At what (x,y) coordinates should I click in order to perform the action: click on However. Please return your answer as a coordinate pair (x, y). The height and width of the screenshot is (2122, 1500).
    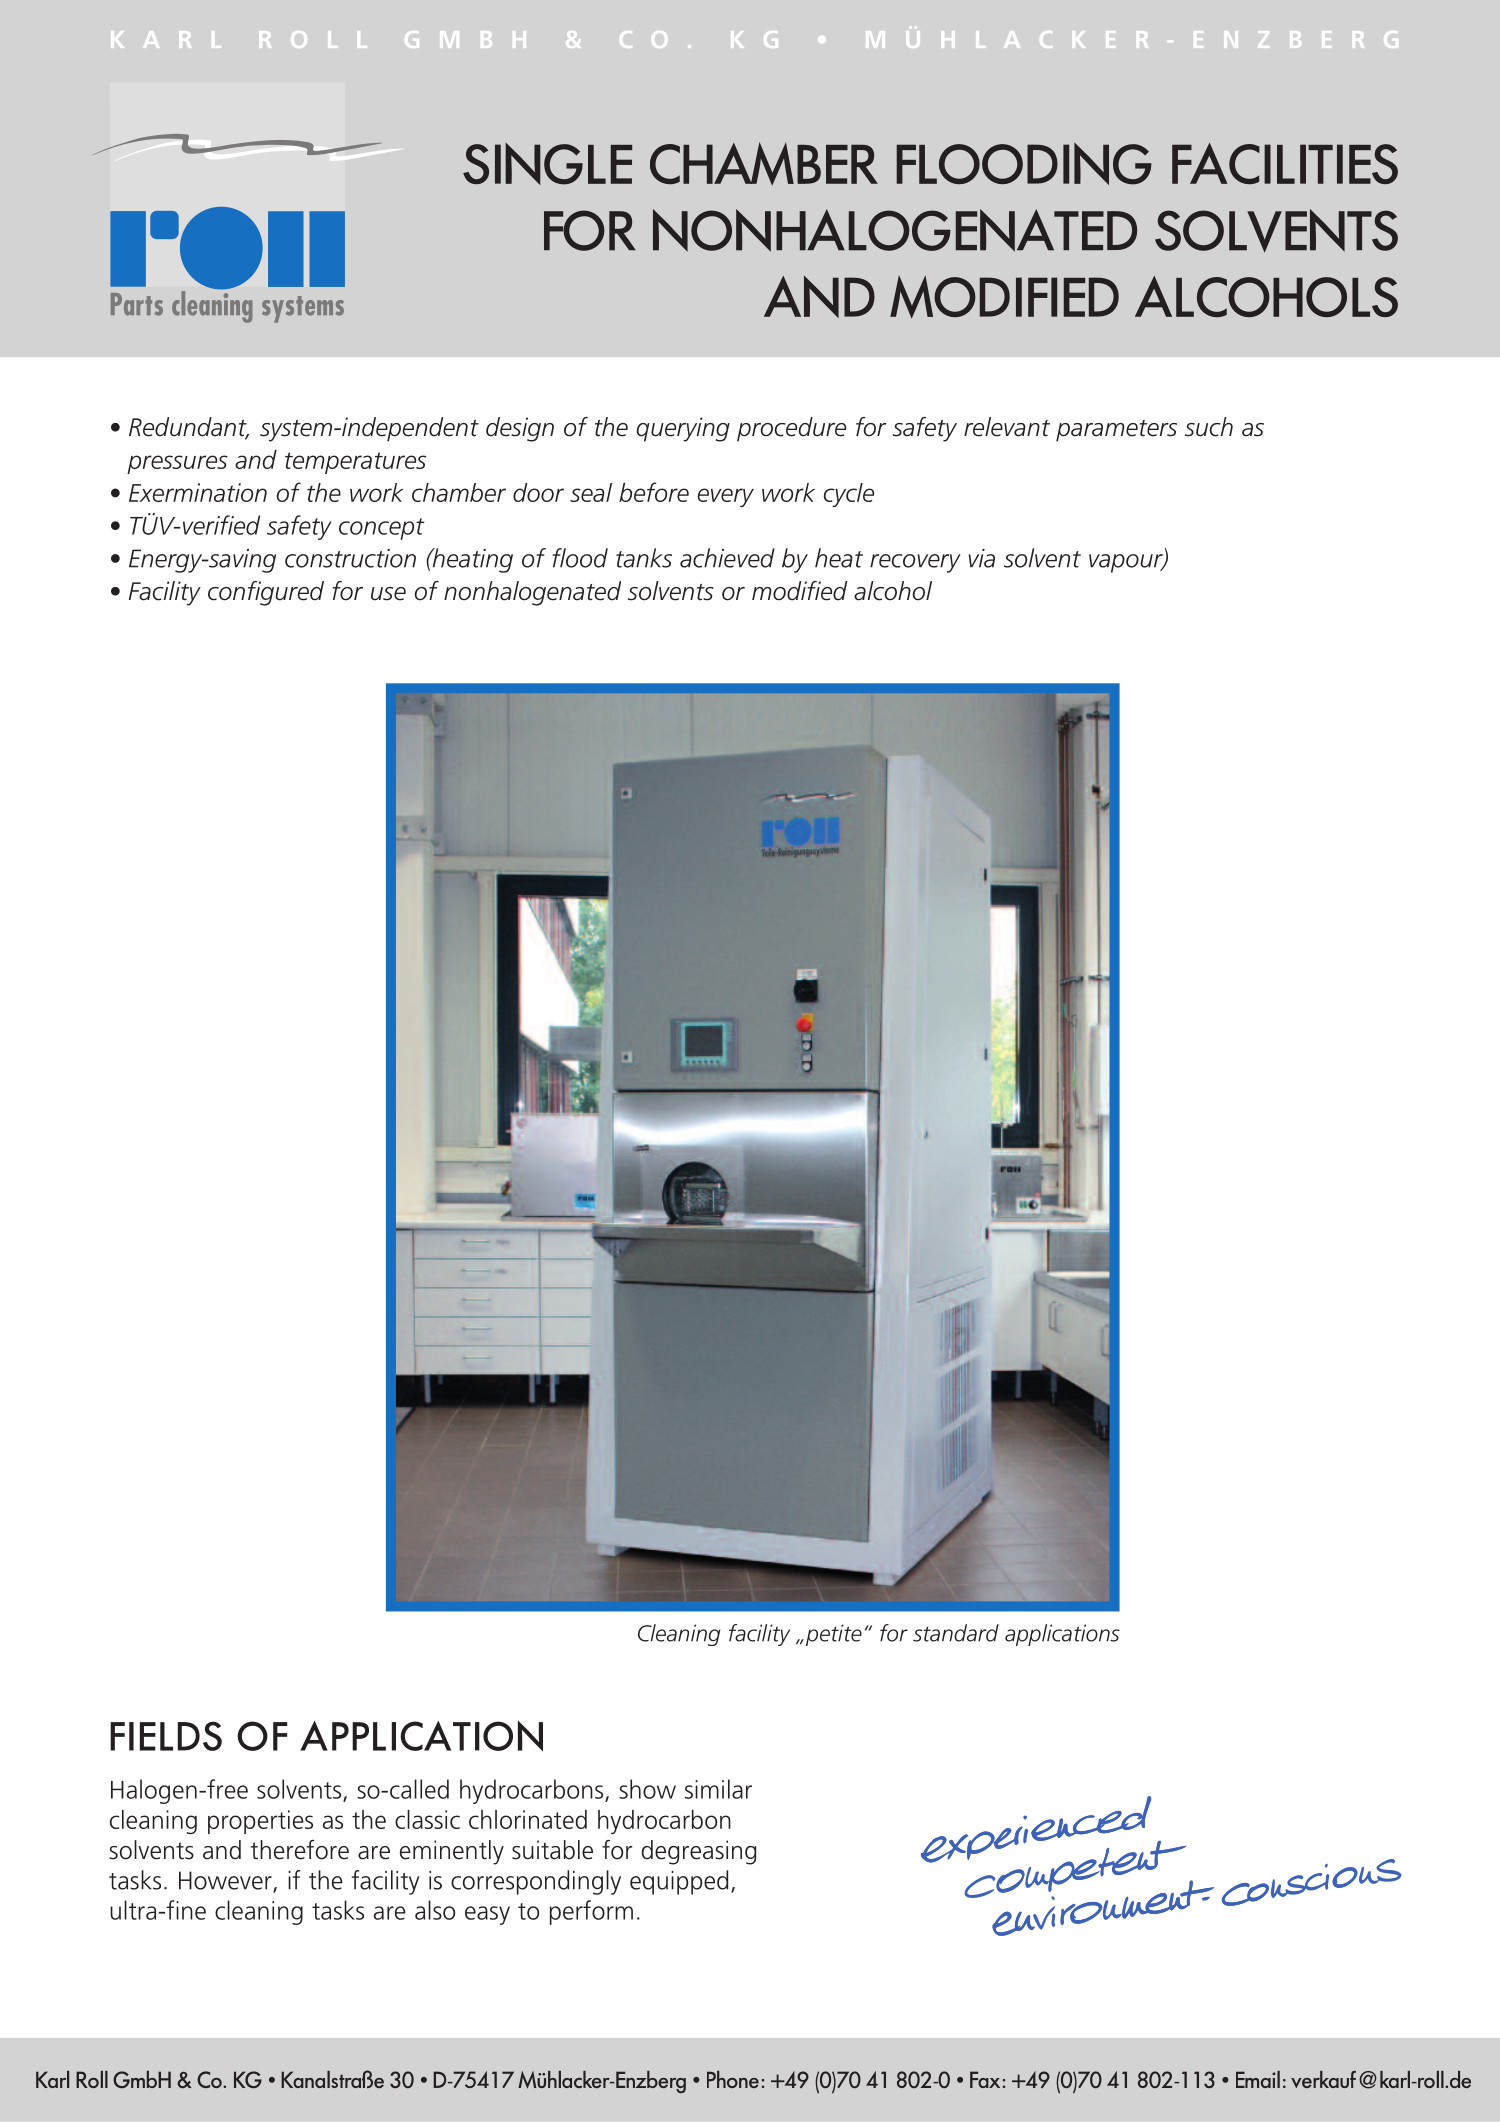
    Looking at the image, I should click on (226, 1881).
